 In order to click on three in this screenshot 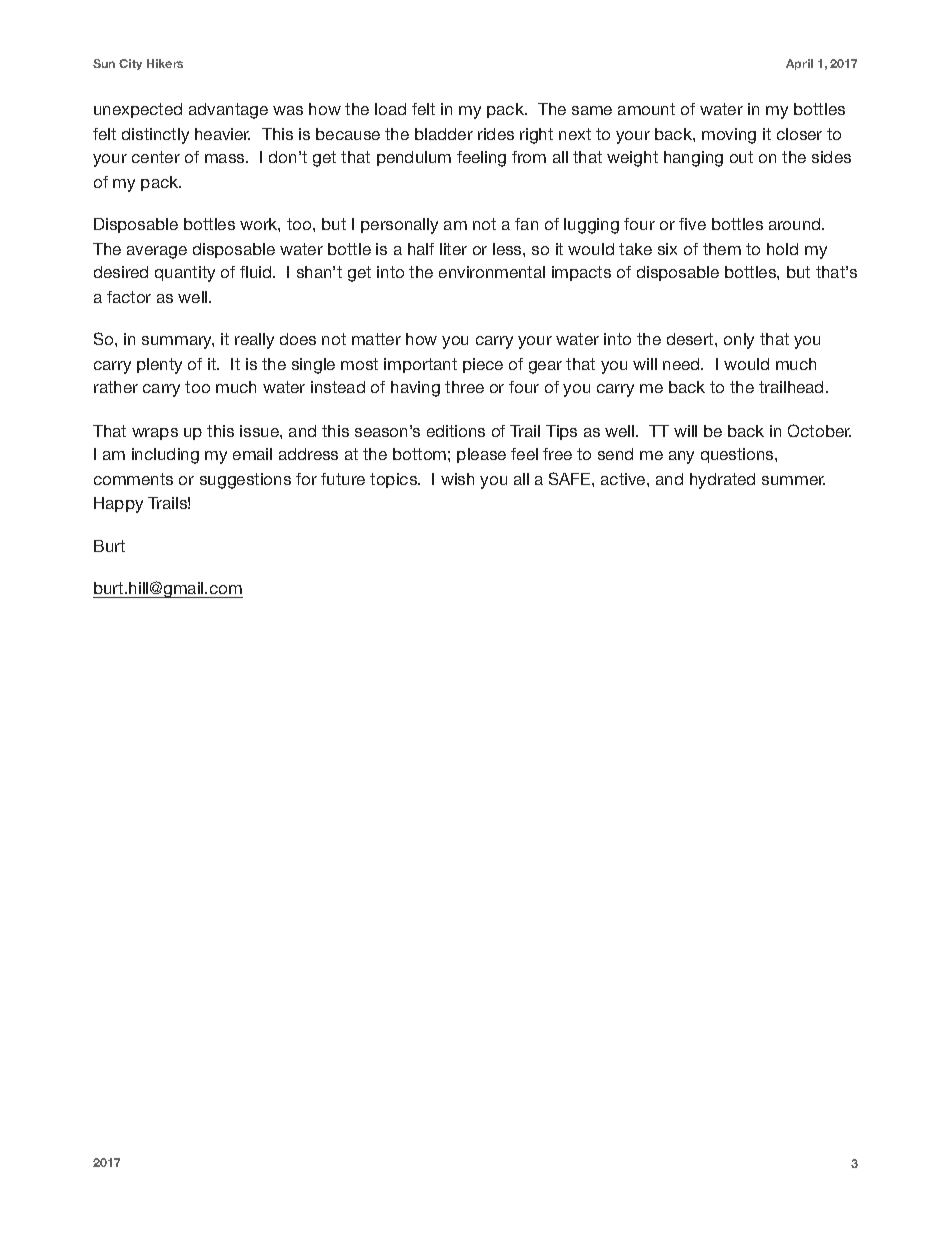, I will do `click(464, 387)`.
